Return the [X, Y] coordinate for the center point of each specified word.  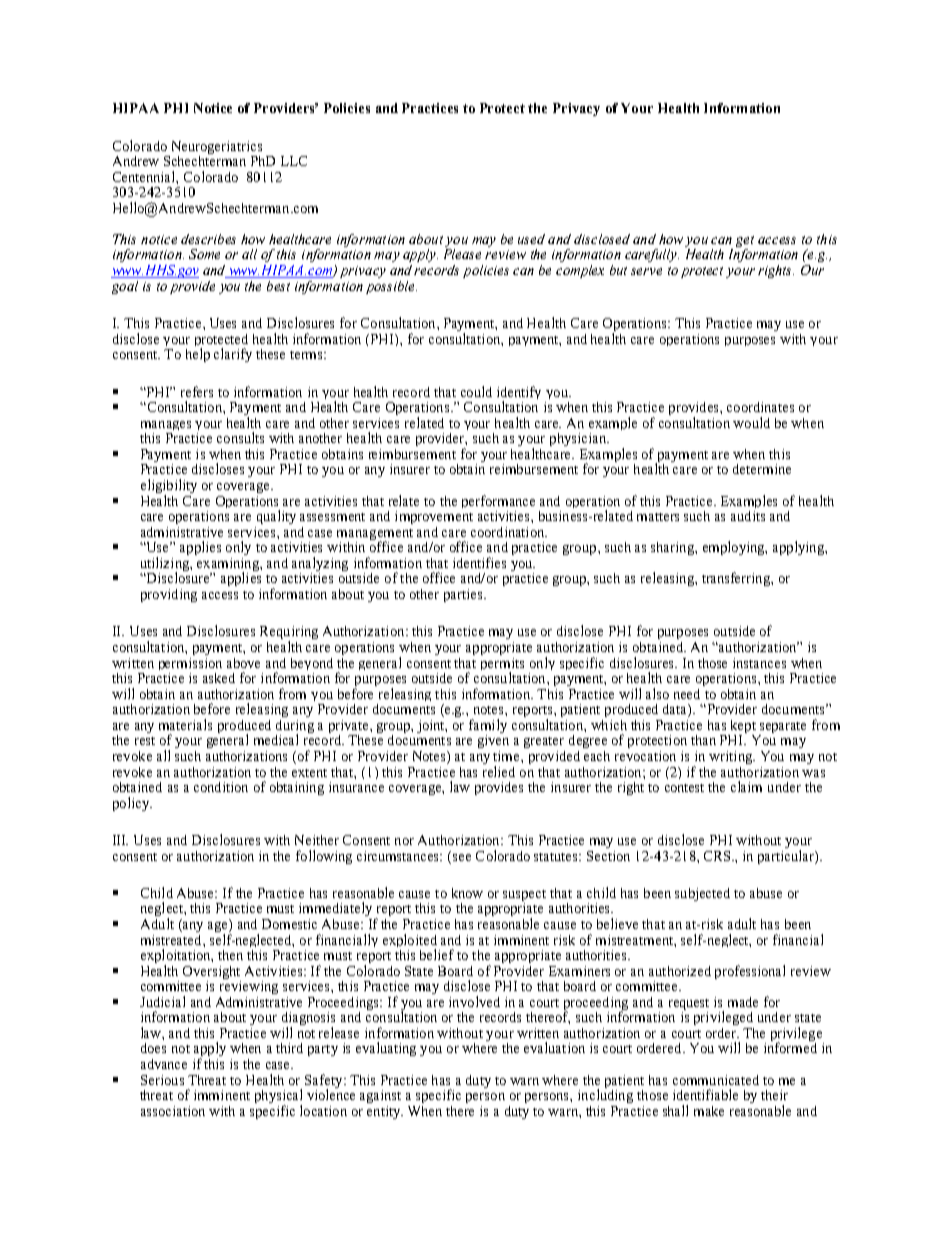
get [745, 243]
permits [502, 665]
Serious [162, 1080]
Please [462, 254]
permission [190, 664]
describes [208, 239]
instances [759, 663]
